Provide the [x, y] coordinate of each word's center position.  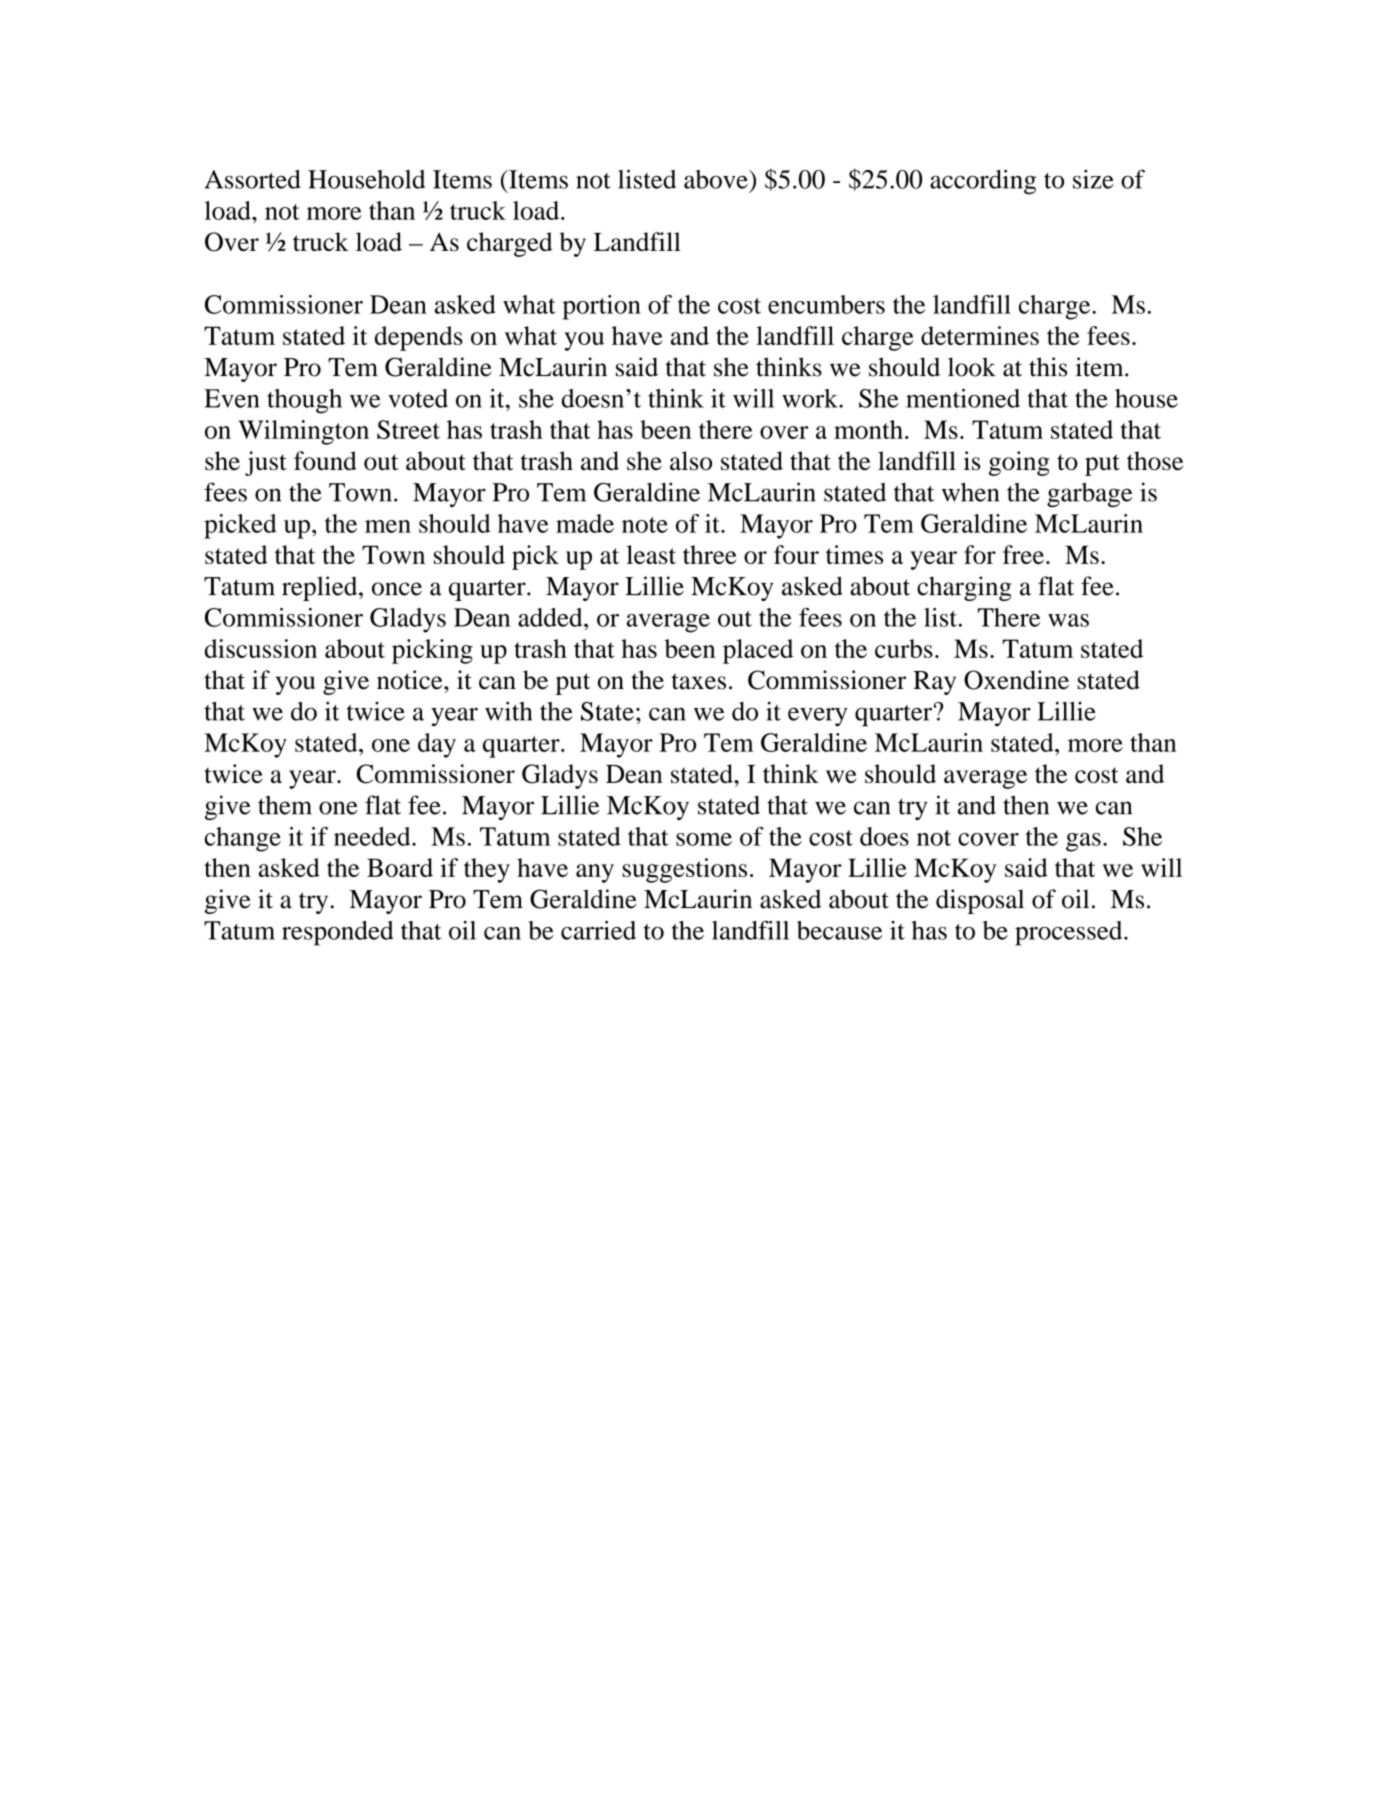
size [1093, 179]
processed [1070, 933]
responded [337, 933]
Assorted [253, 179]
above [717, 179]
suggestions [684, 870]
